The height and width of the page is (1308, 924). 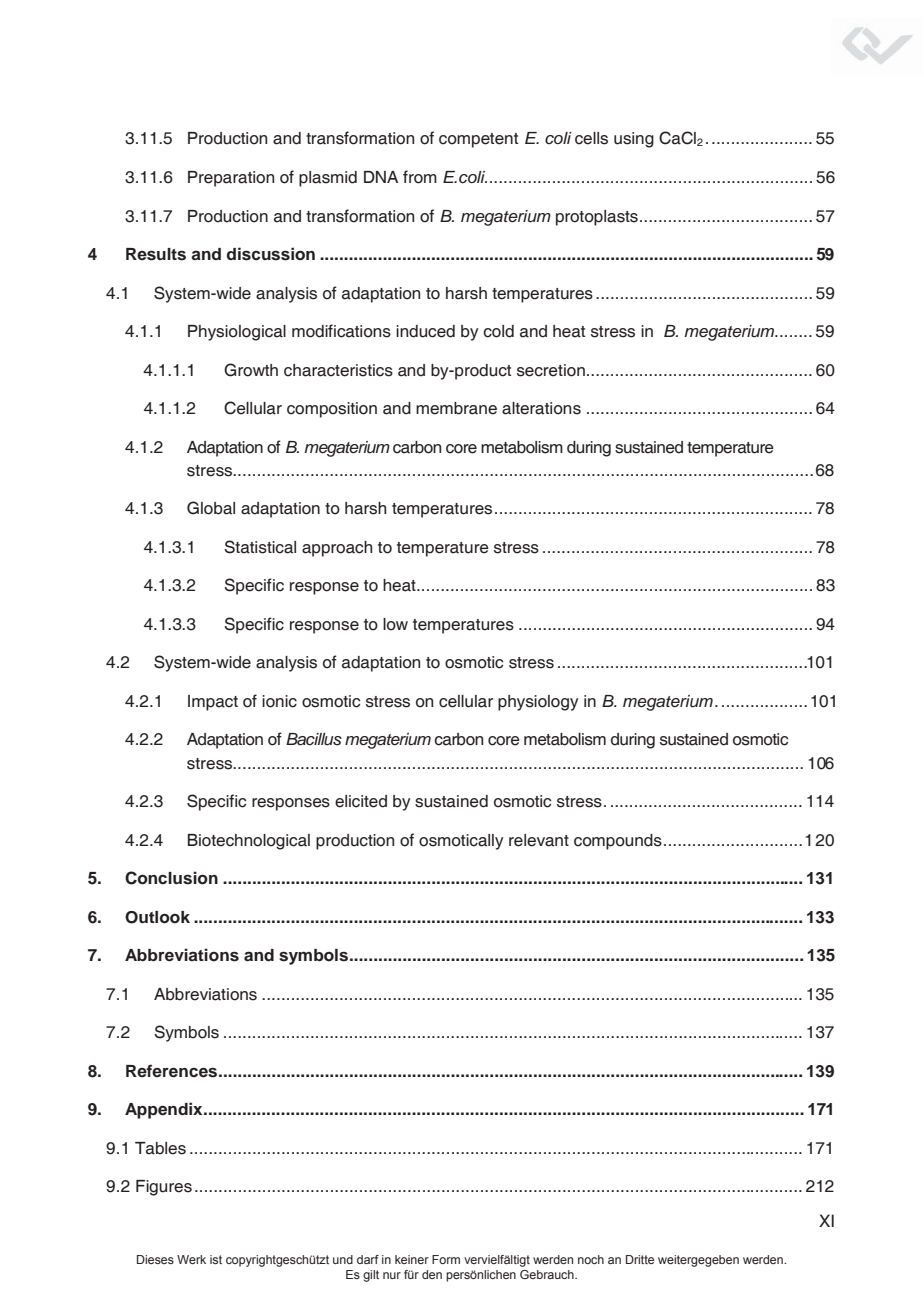 What do you see at coordinates (591, 138) in the page?
I see `cells` at bounding box center [591, 138].
